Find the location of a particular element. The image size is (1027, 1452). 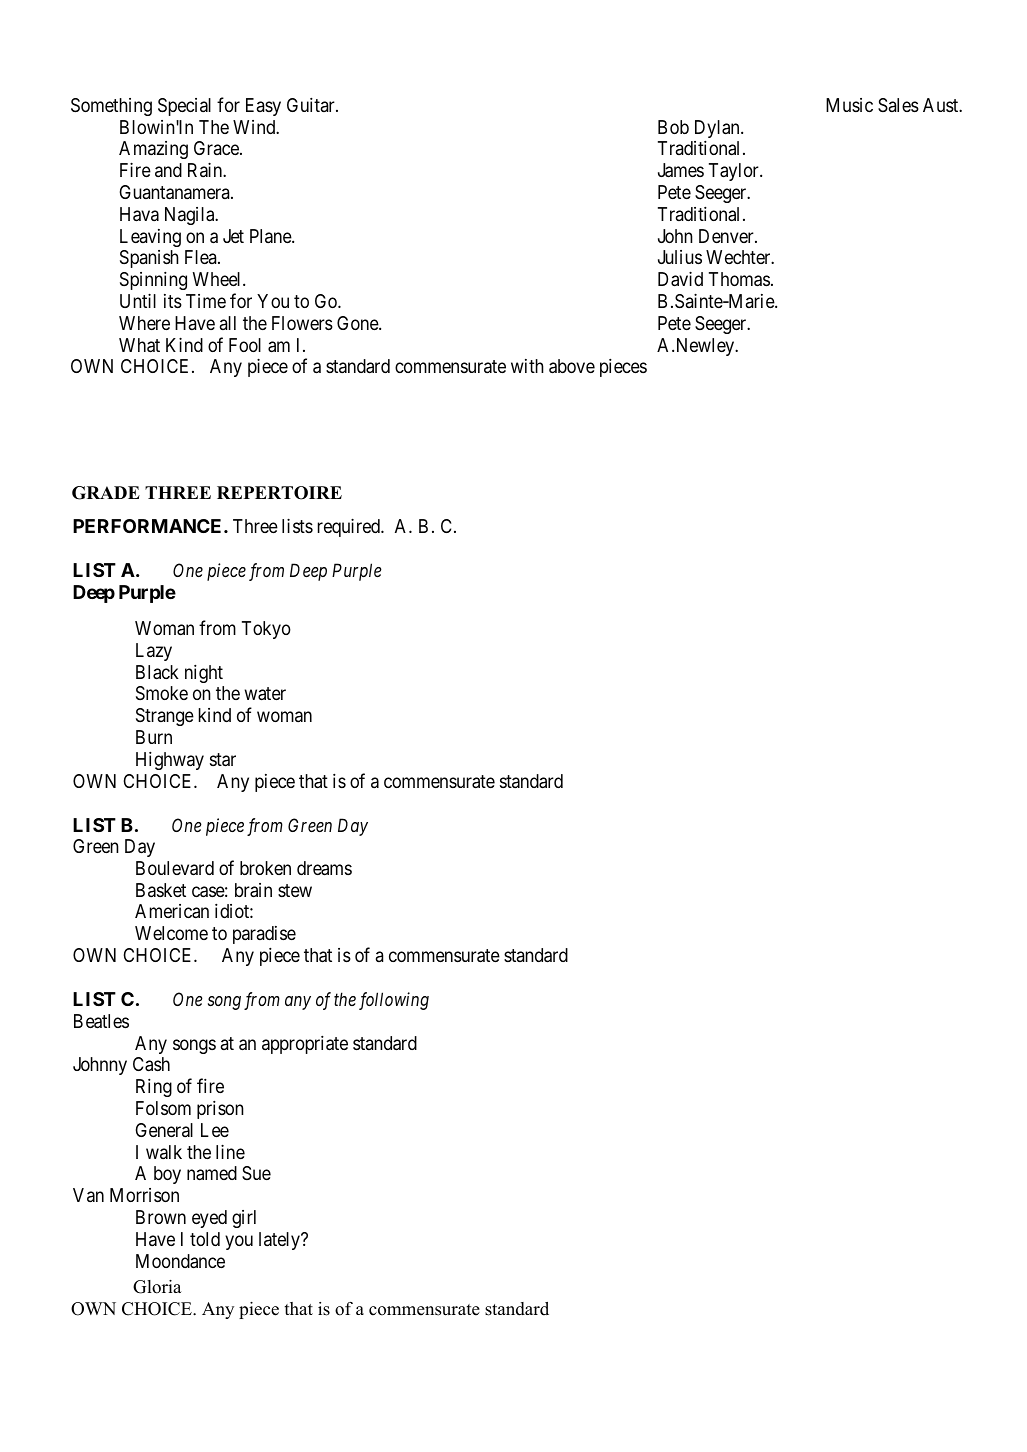

GRADE is located at coordinates (106, 493).
